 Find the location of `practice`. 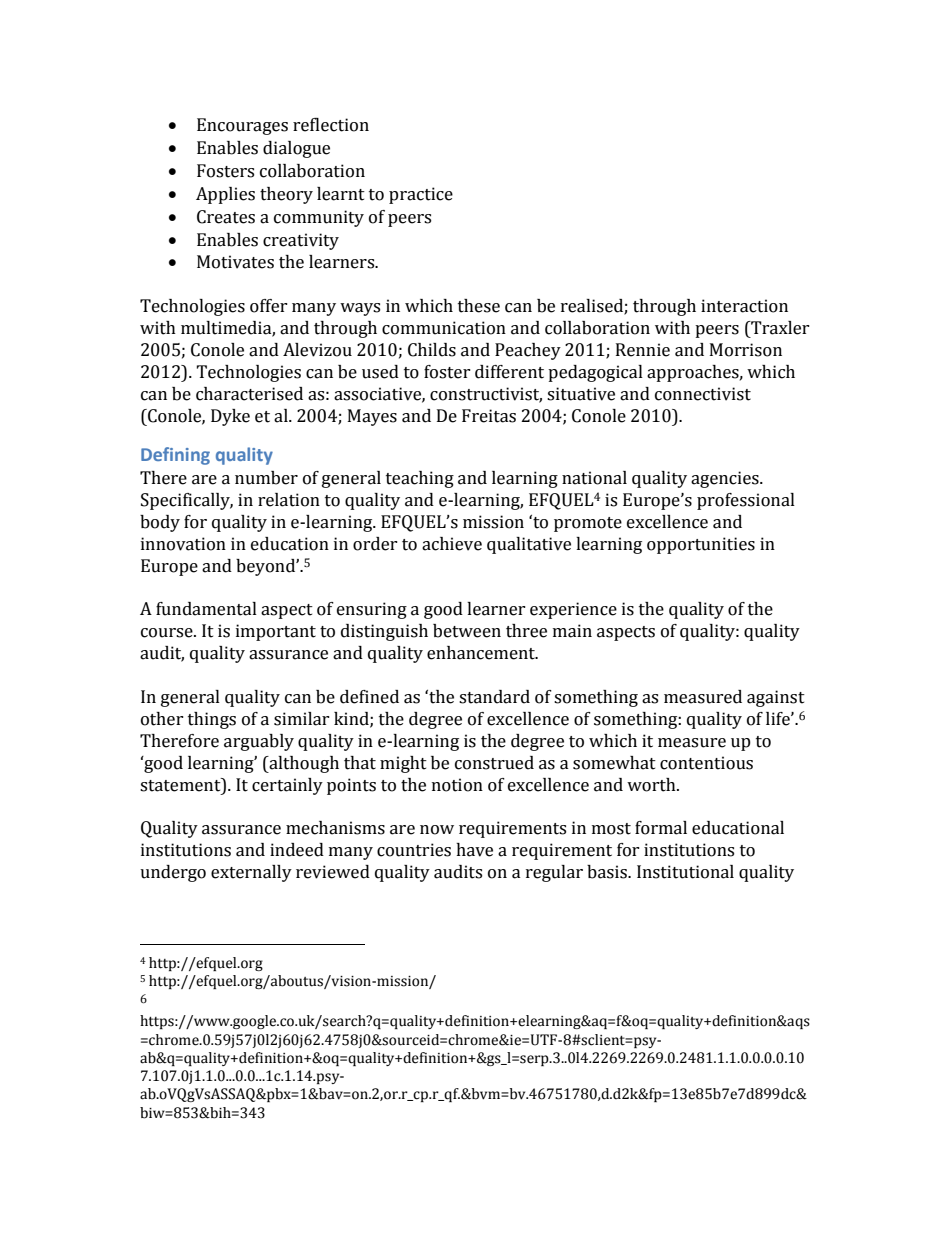

practice is located at coordinates (421, 195).
